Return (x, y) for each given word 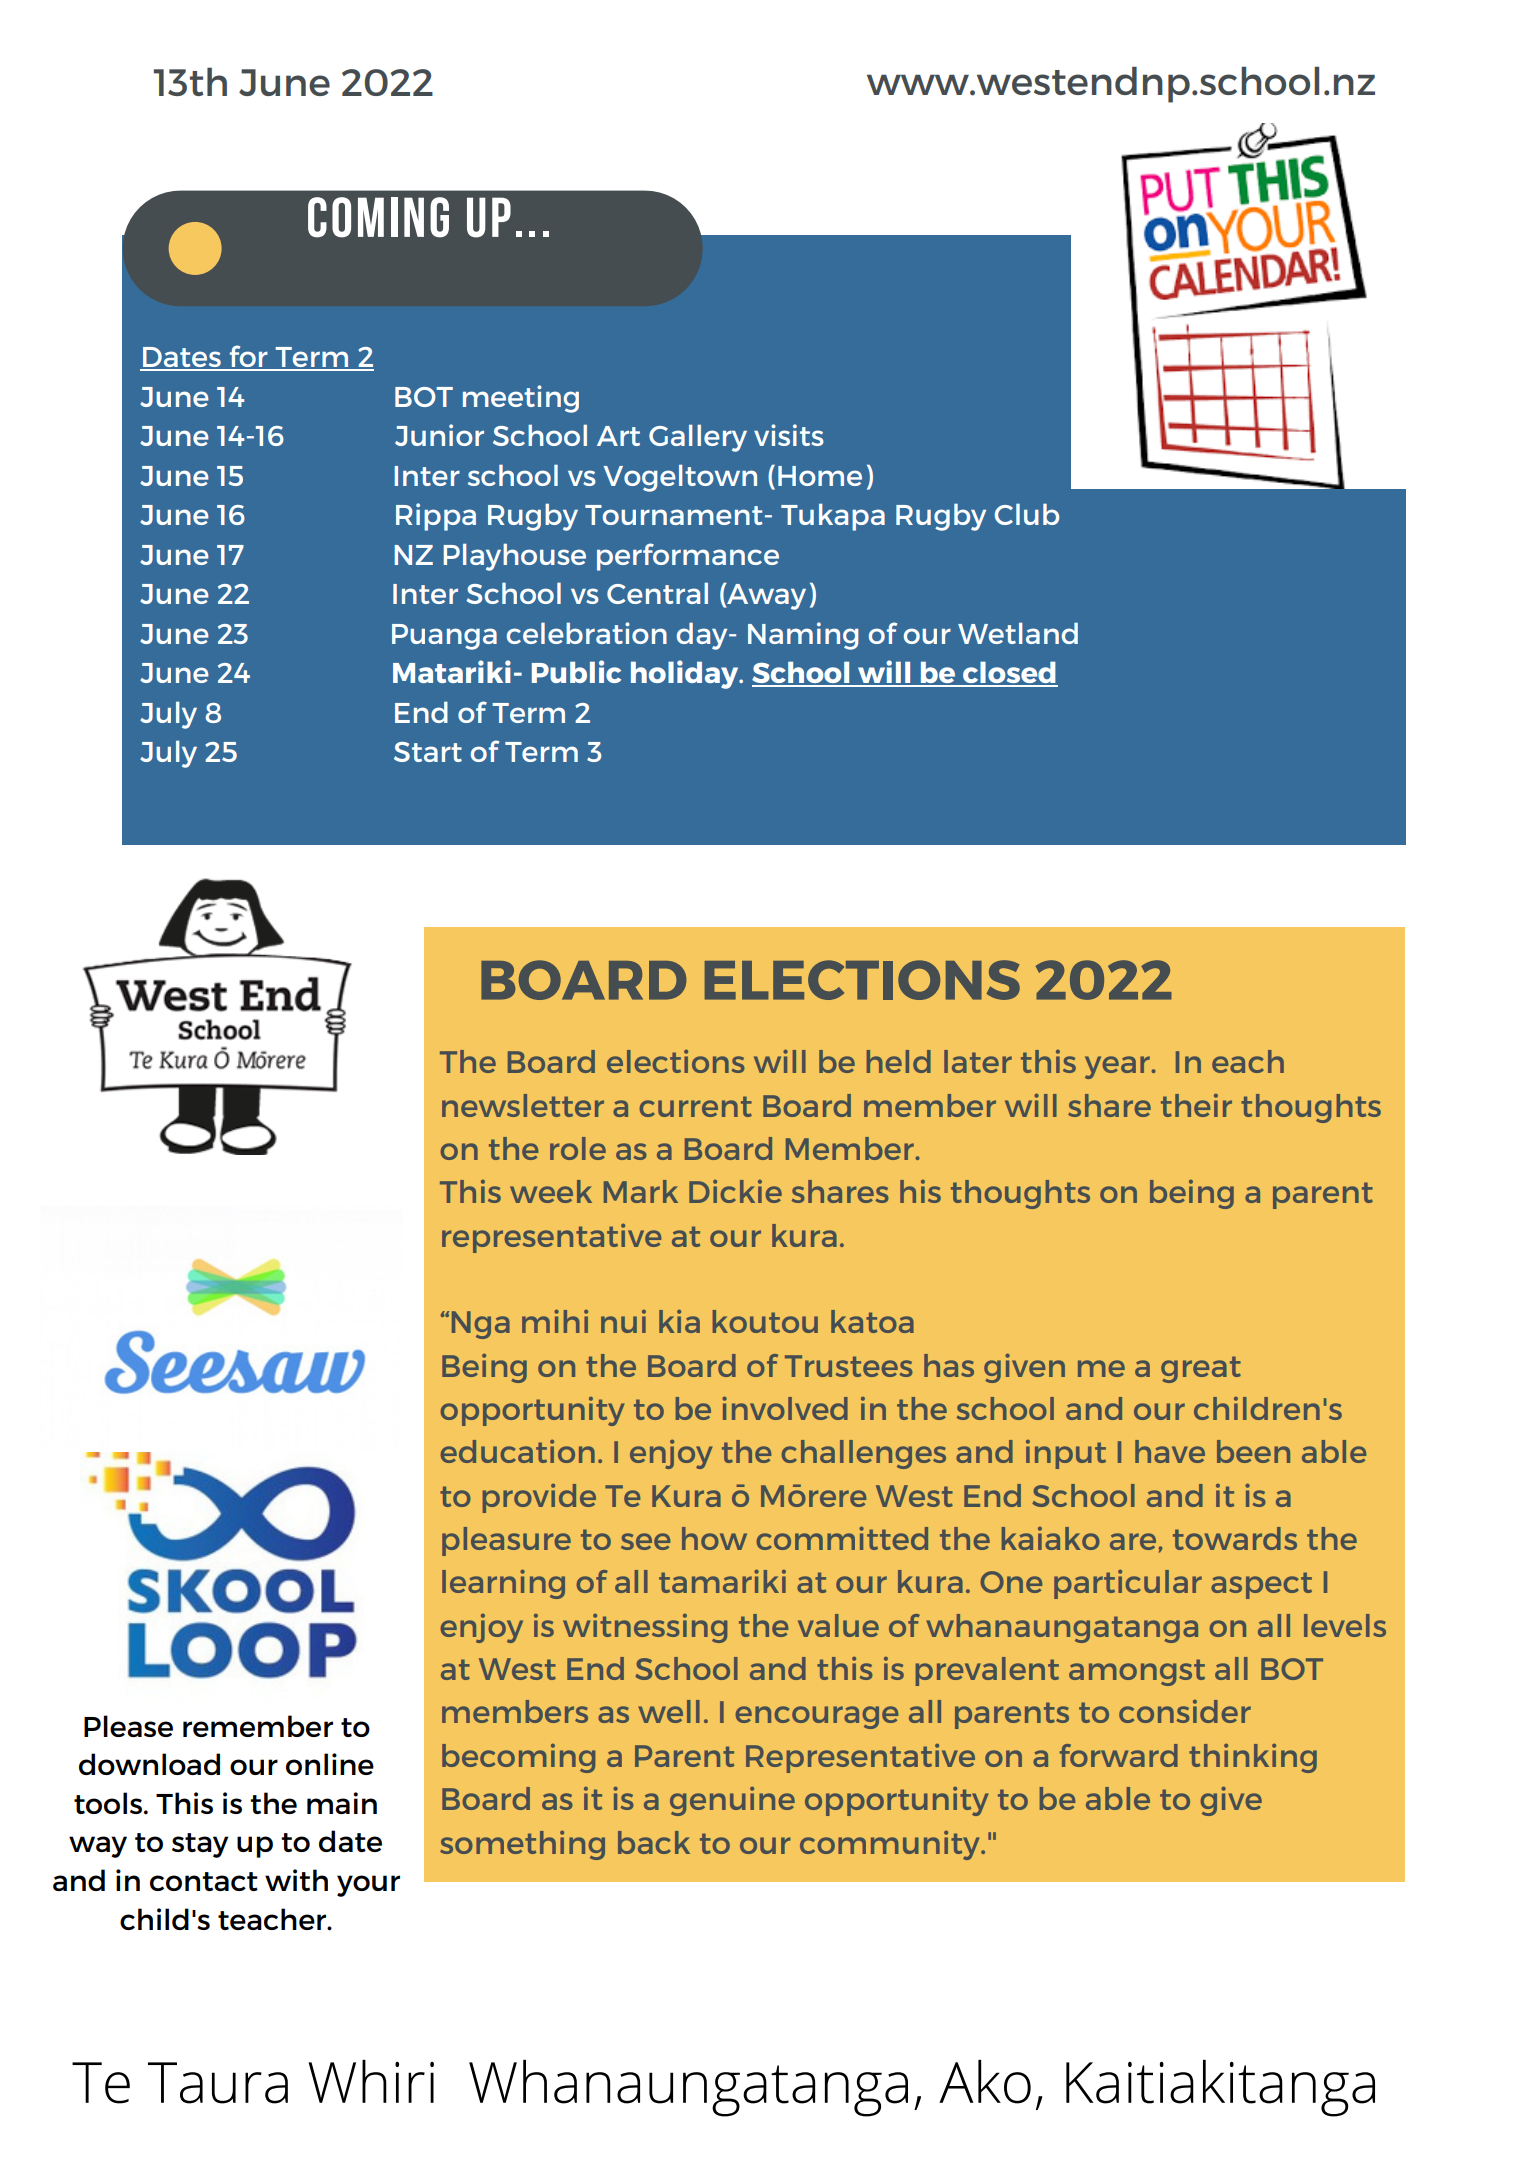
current (696, 1106)
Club (1027, 514)
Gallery (698, 438)
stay (200, 1845)
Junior (439, 435)
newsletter (523, 1105)
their (1196, 1105)
